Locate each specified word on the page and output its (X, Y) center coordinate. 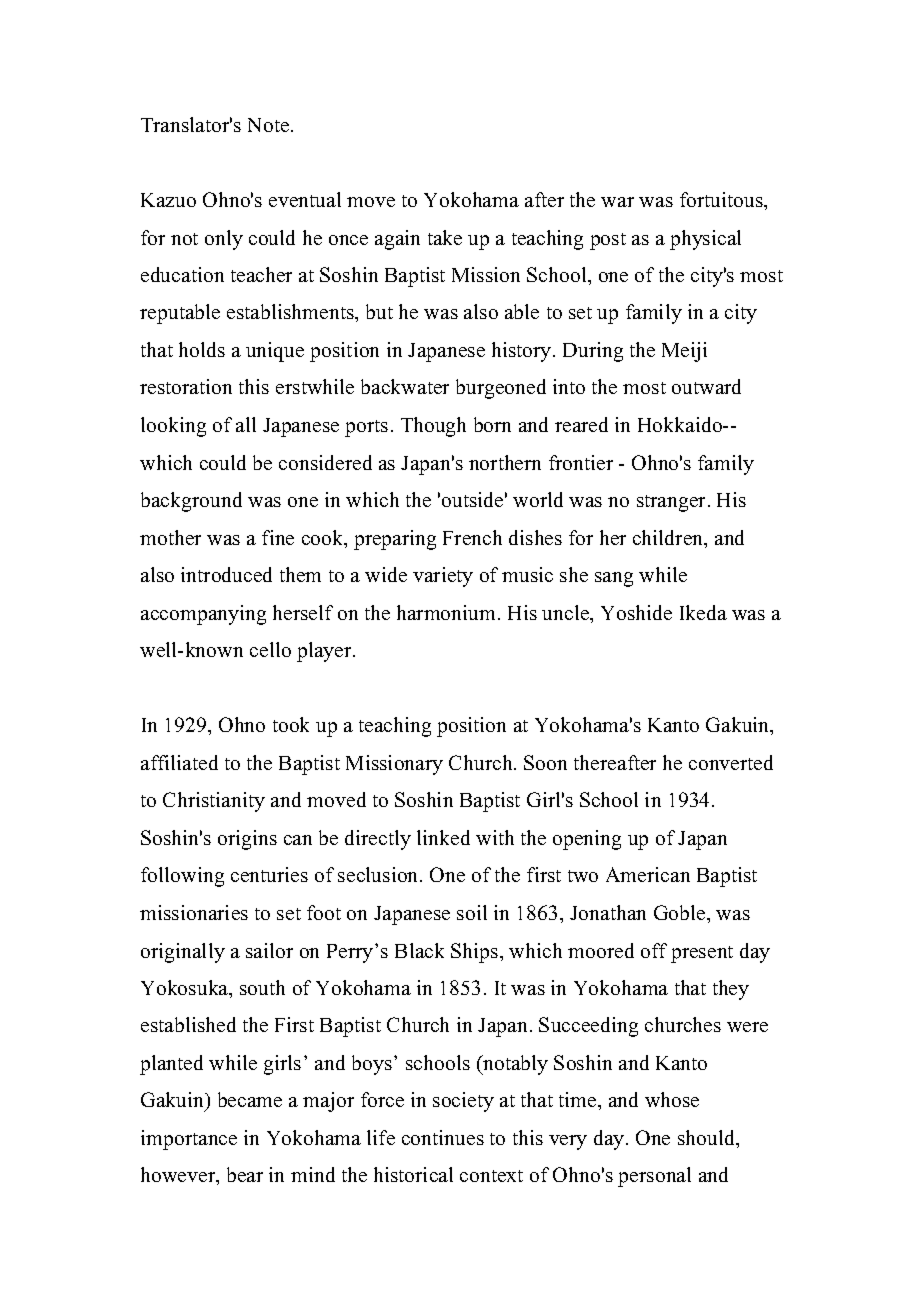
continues (443, 1137)
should (707, 1137)
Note (270, 125)
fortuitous (722, 199)
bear (245, 1174)
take (445, 237)
